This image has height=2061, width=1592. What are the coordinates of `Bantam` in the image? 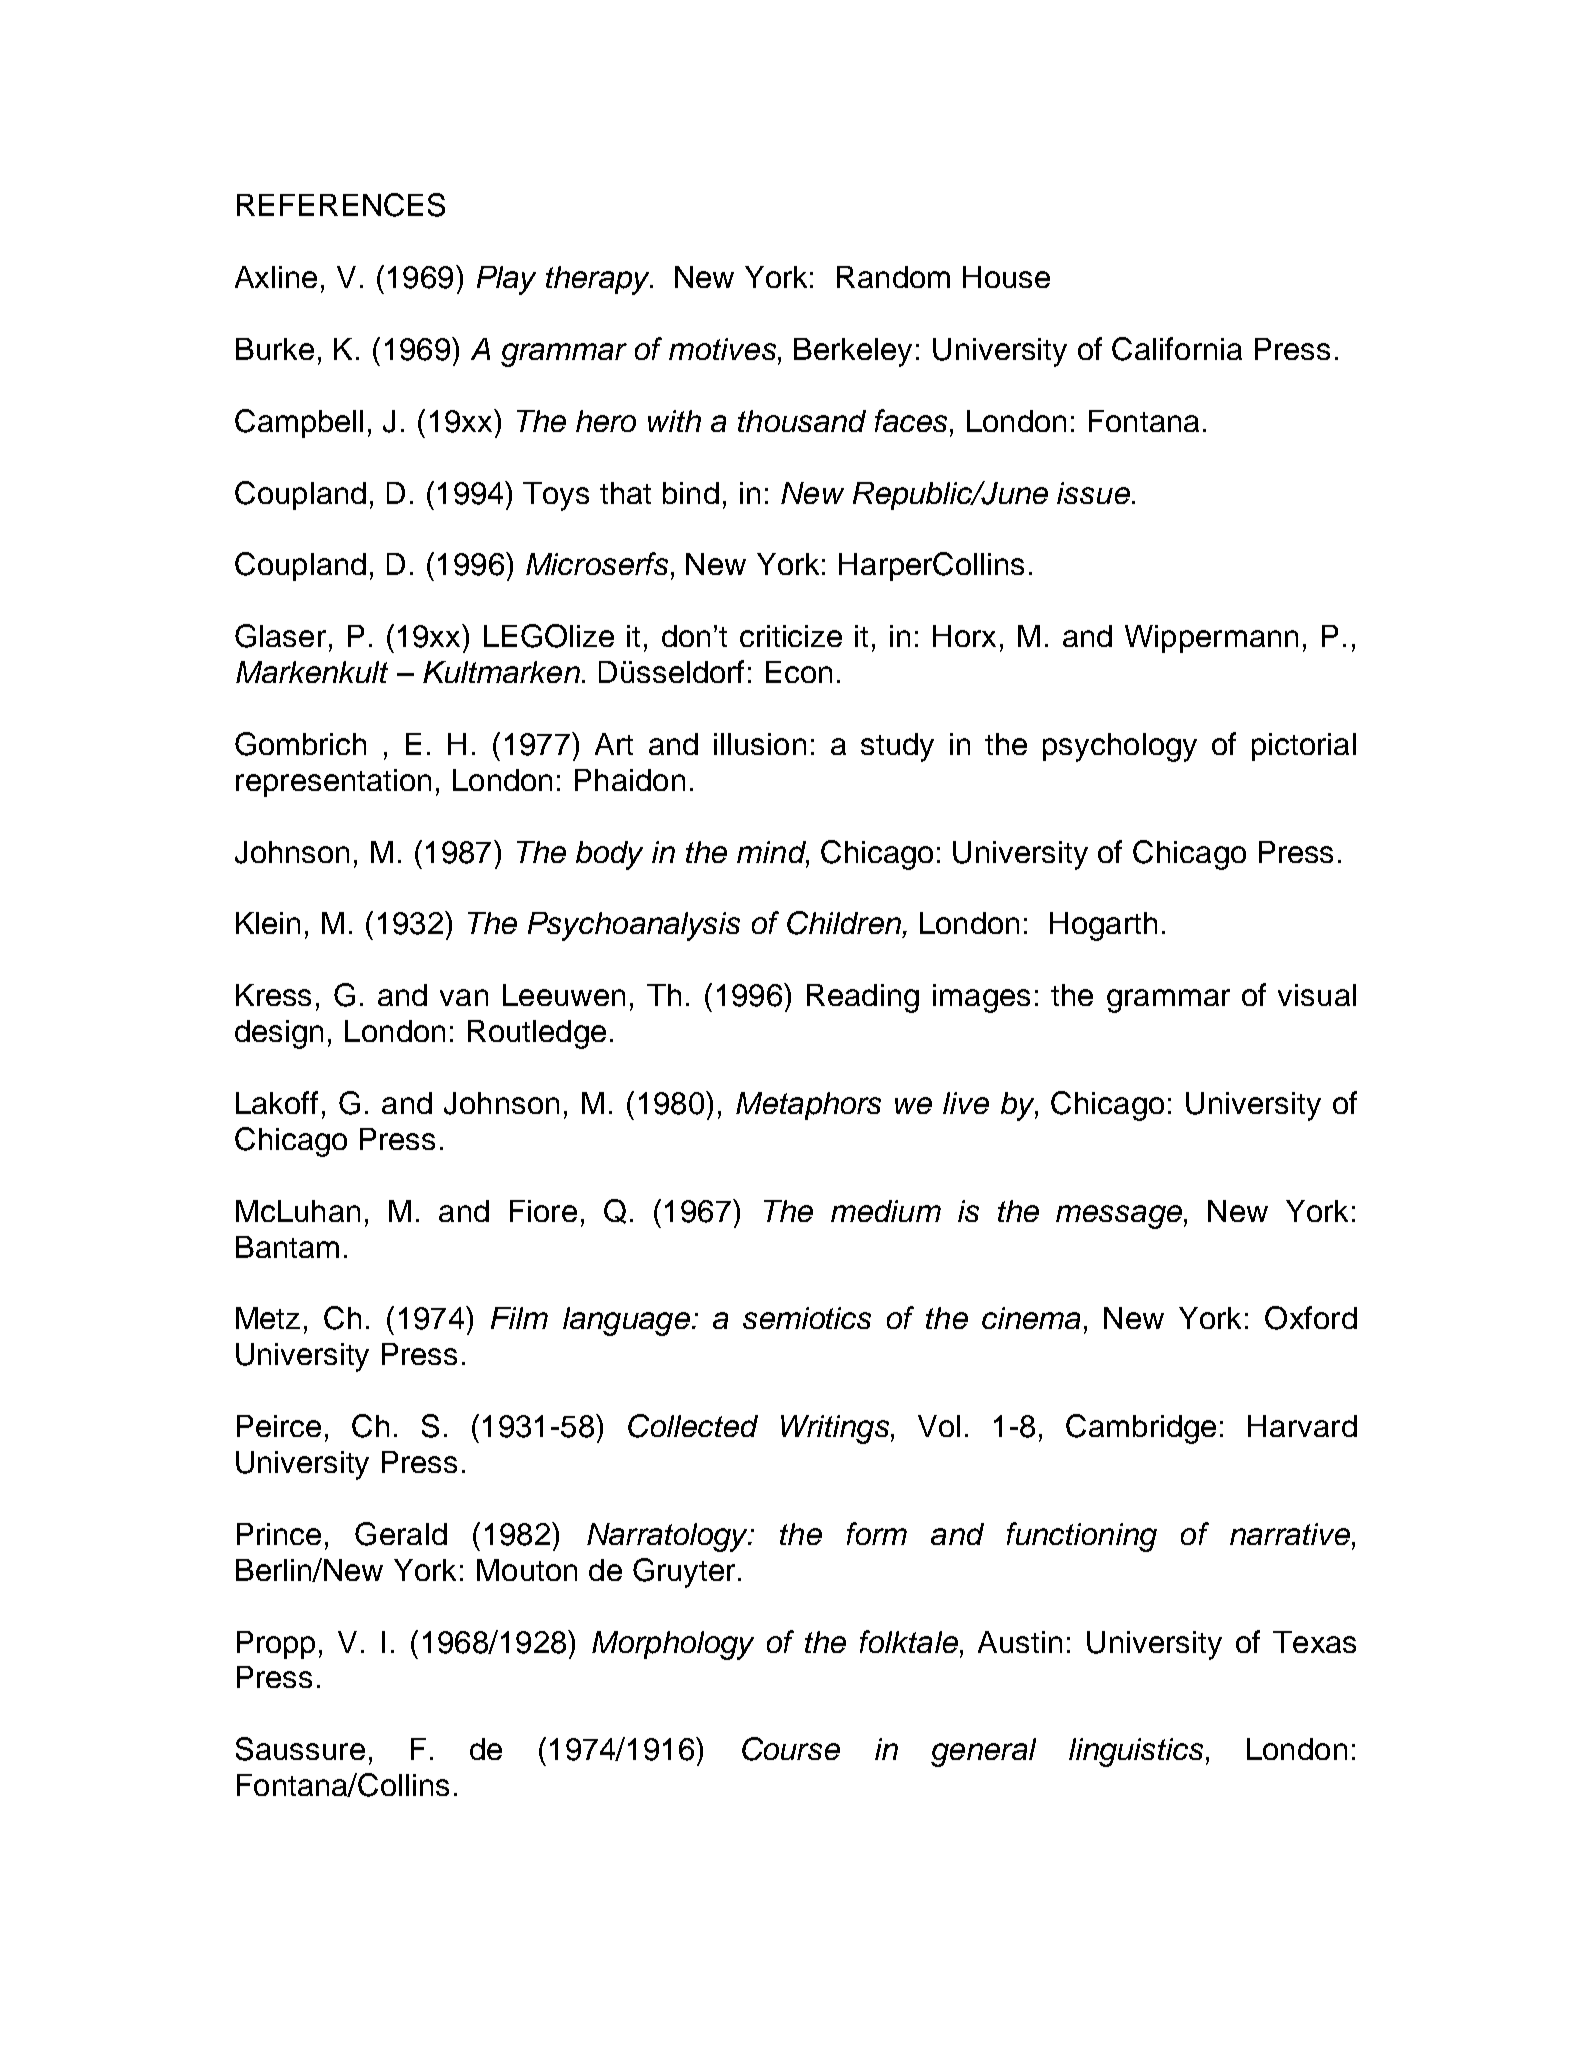 It's located at (287, 1247).
